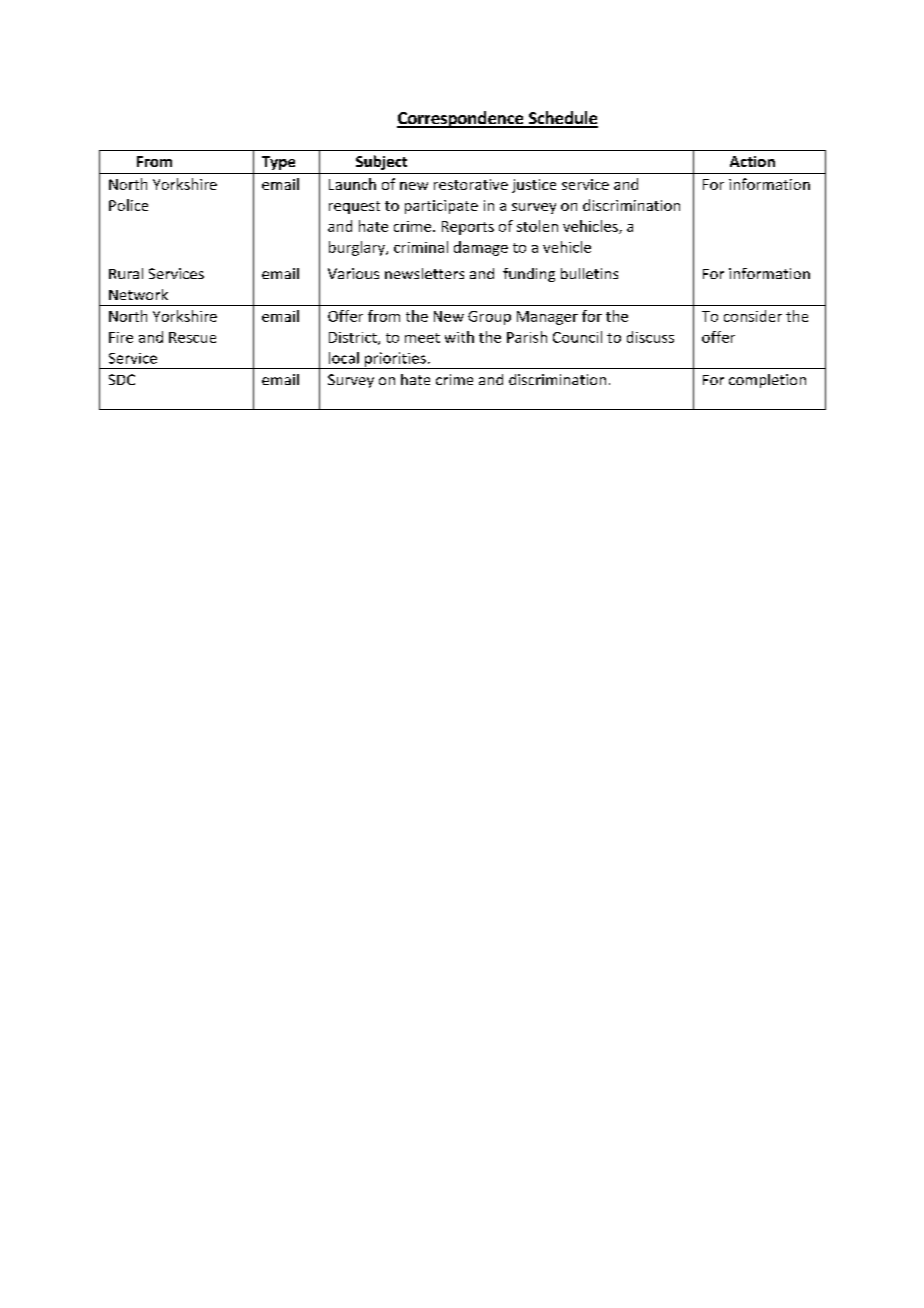  What do you see at coordinates (138, 294) in the screenshot?
I see `Network` at bounding box center [138, 294].
